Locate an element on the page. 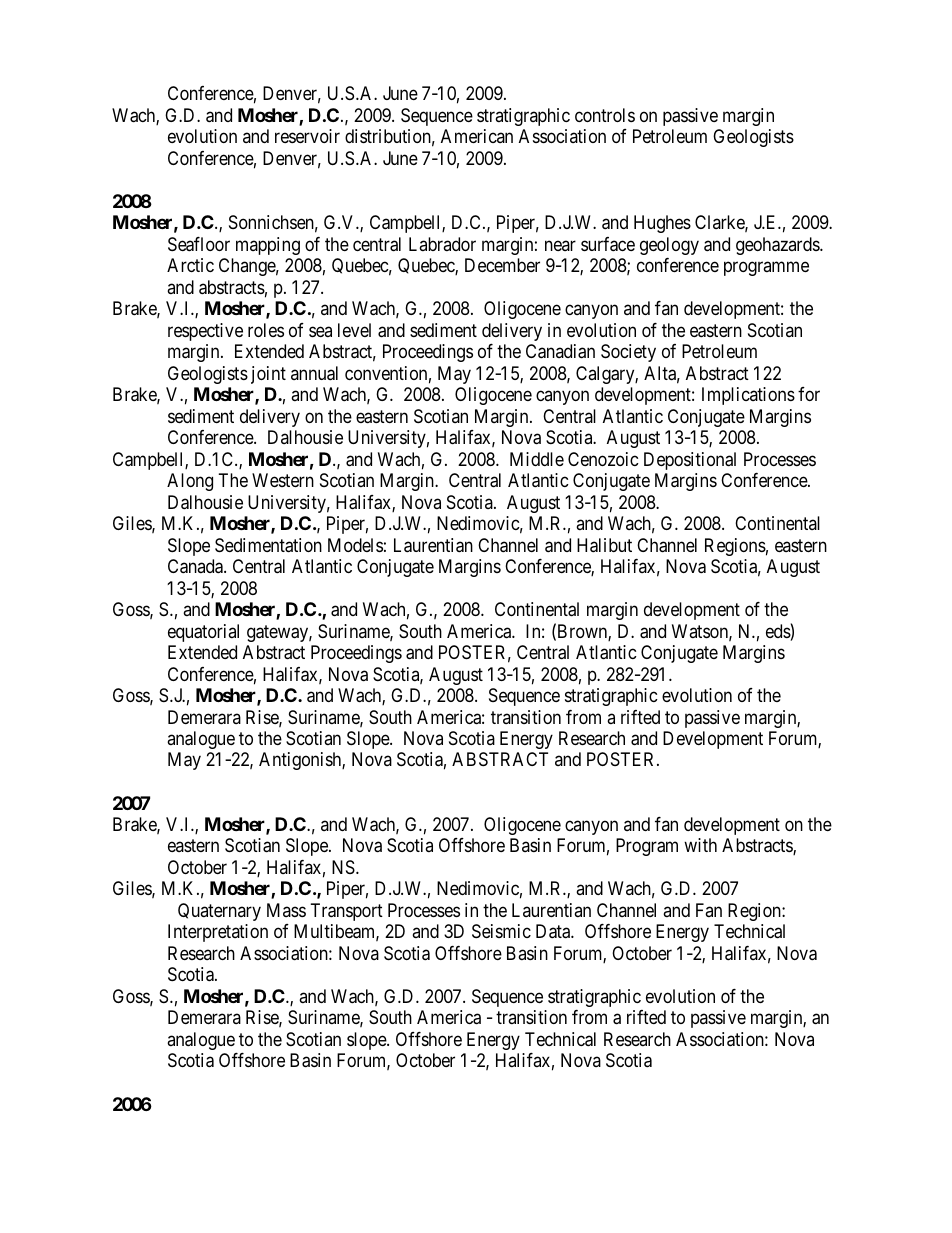 This page has height=1233, width=952. with is located at coordinates (700, 845).
